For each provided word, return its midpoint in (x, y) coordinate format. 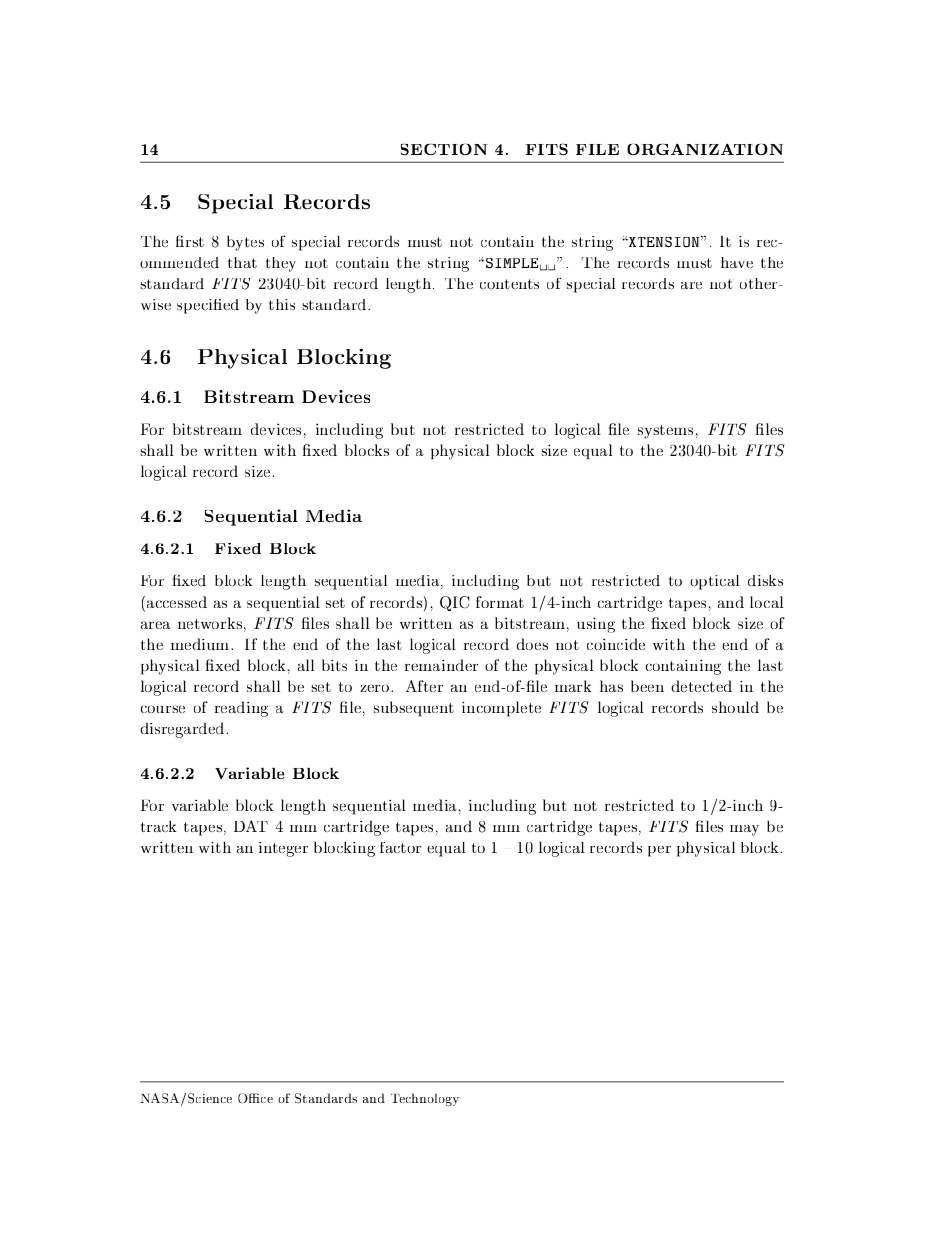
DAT (251, 826)
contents (509, 284)
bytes (245, 243)
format (500, 602)
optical (715, 582)
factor (400, 847)
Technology (425, 1099)
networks (210, 623)
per (659, 851)
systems (665, 432)
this (282, 305)
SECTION (444, 149)
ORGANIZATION (705, 149)
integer (283, 849)
